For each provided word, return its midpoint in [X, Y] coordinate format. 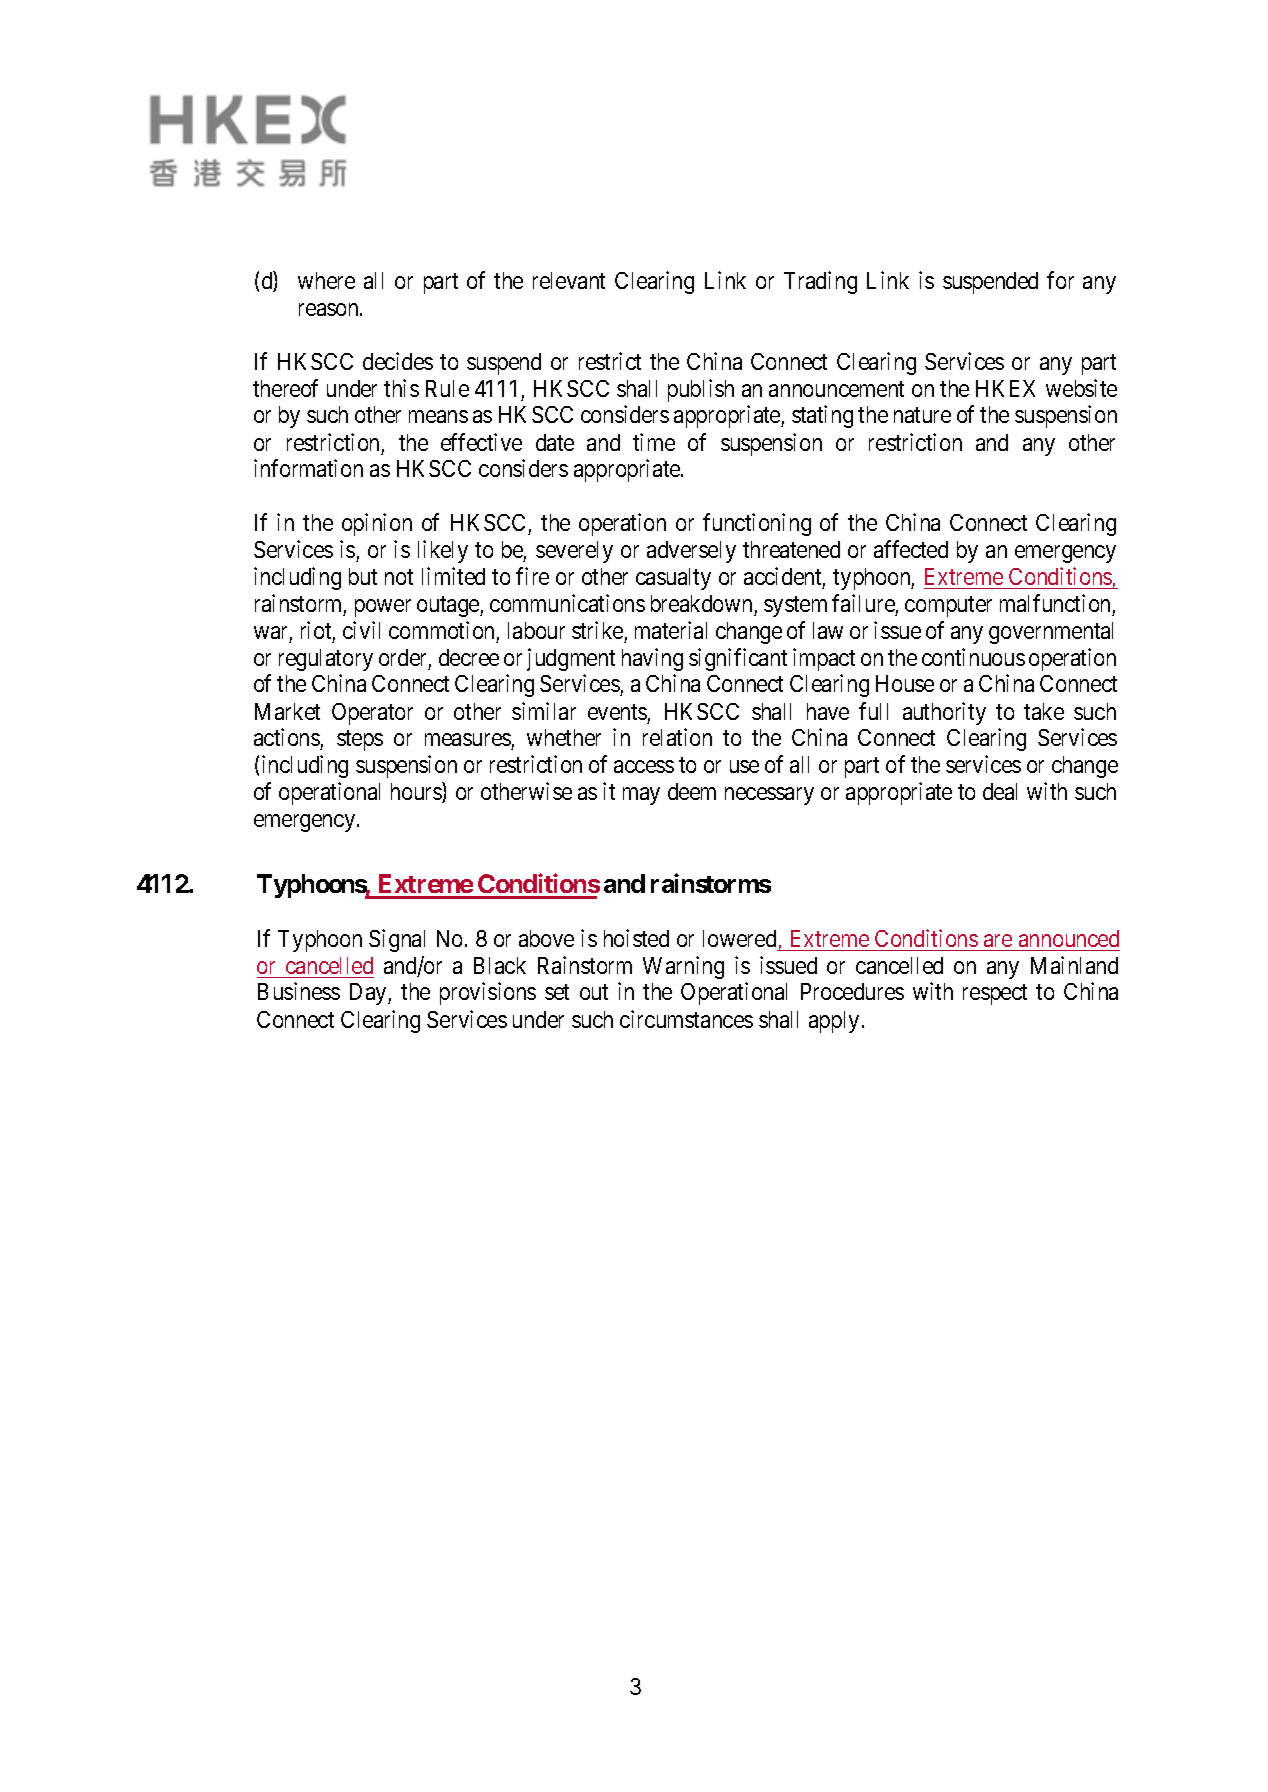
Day [369, 994]
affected [911, 549]
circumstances [686, 1019]
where [326, 280]
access [644, 767]
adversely [691, 552]
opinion [377, 524]
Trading [820, 282]
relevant [569, 280]
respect [995, 995]
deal [1000, 791]
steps [360, 741]
